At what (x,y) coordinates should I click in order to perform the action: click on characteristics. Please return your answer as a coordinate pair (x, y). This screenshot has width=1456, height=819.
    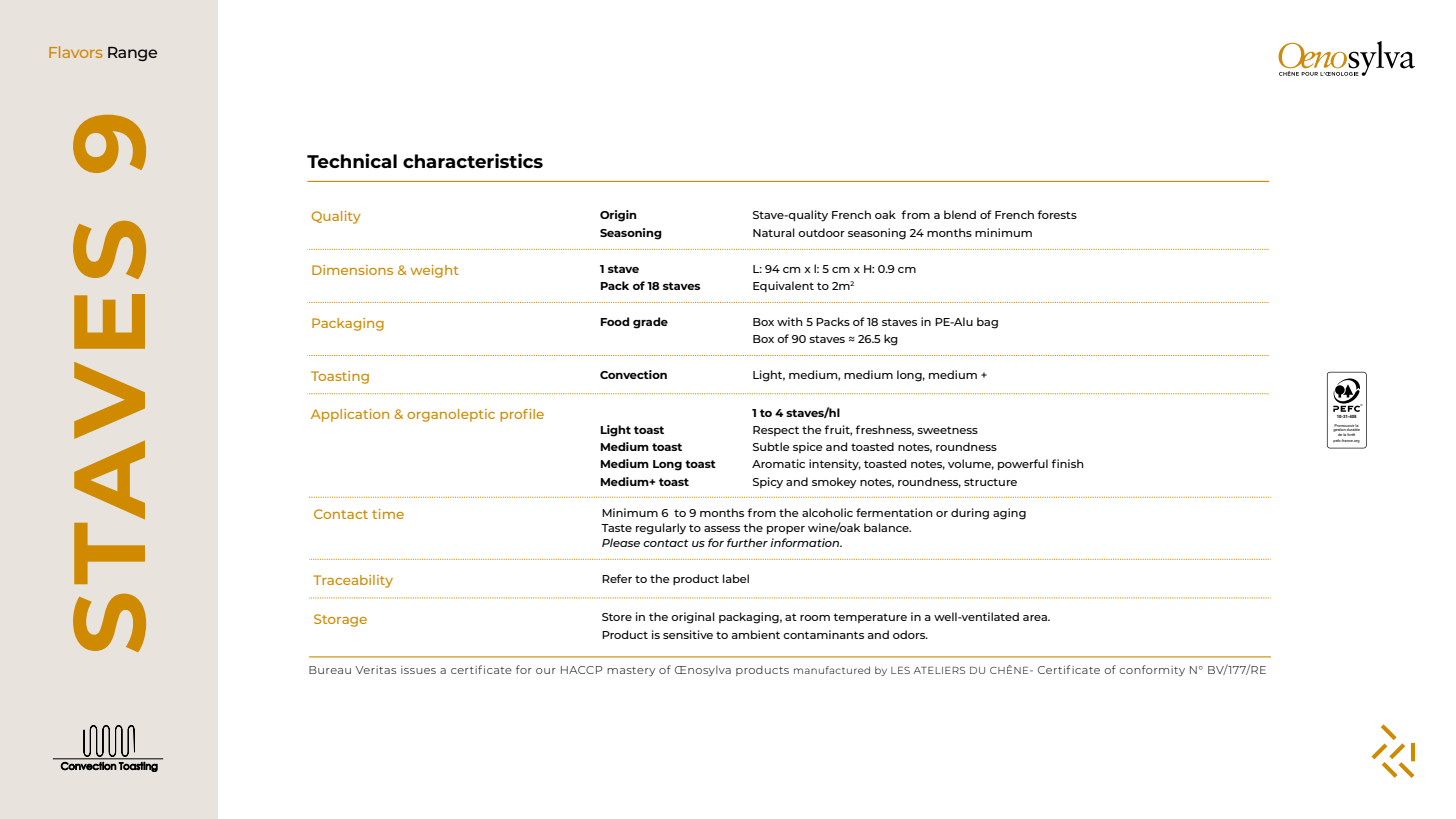
    Looking at the image, I should click on (473, 160).
